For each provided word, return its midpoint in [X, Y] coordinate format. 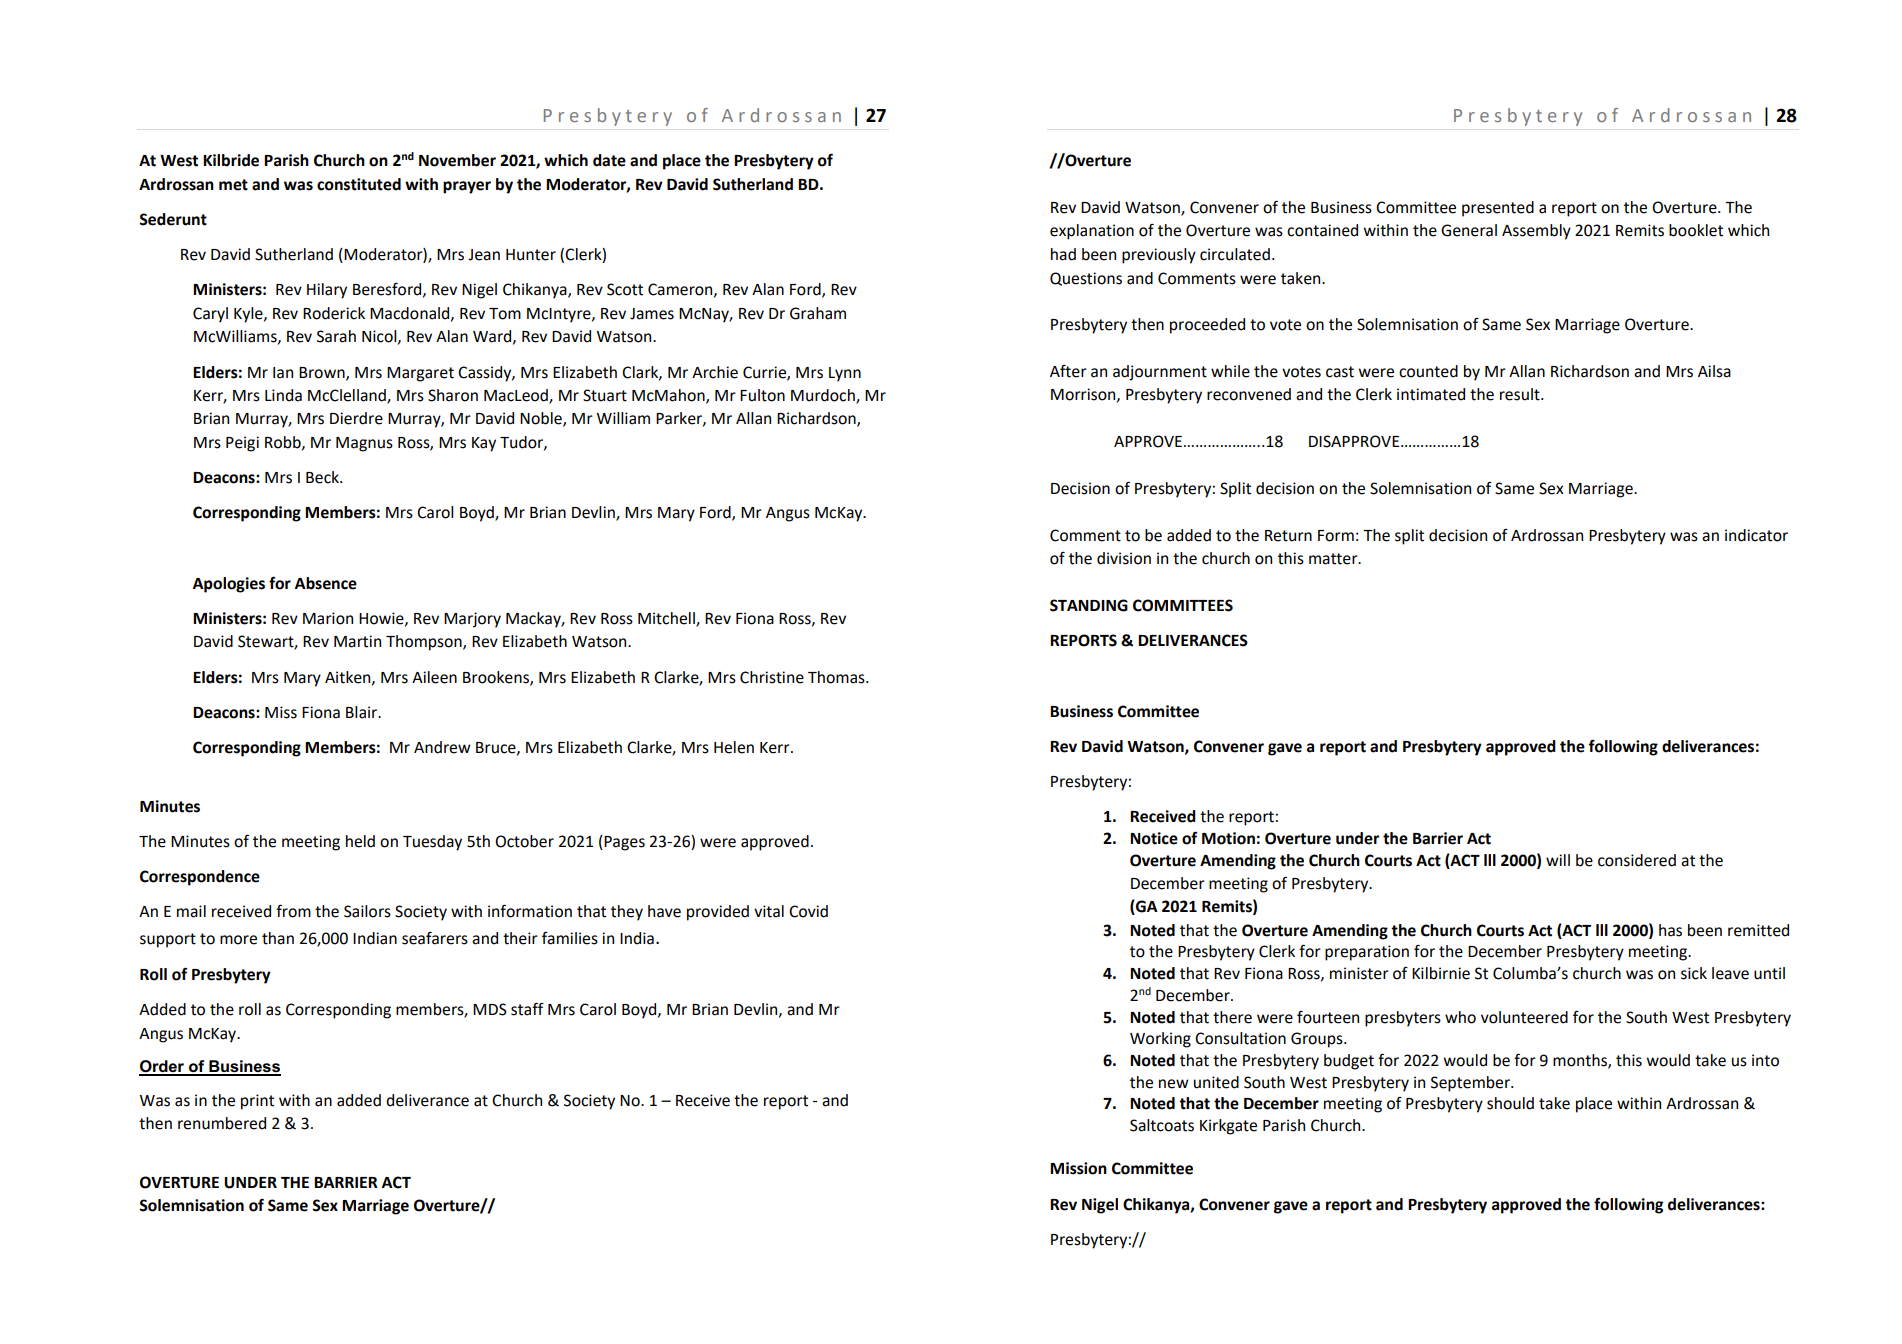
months [1581, 1061]
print [257, 1102]
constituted [359, 184]
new [1174, 1084]
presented [1498, 209]
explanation [1092, 232]
